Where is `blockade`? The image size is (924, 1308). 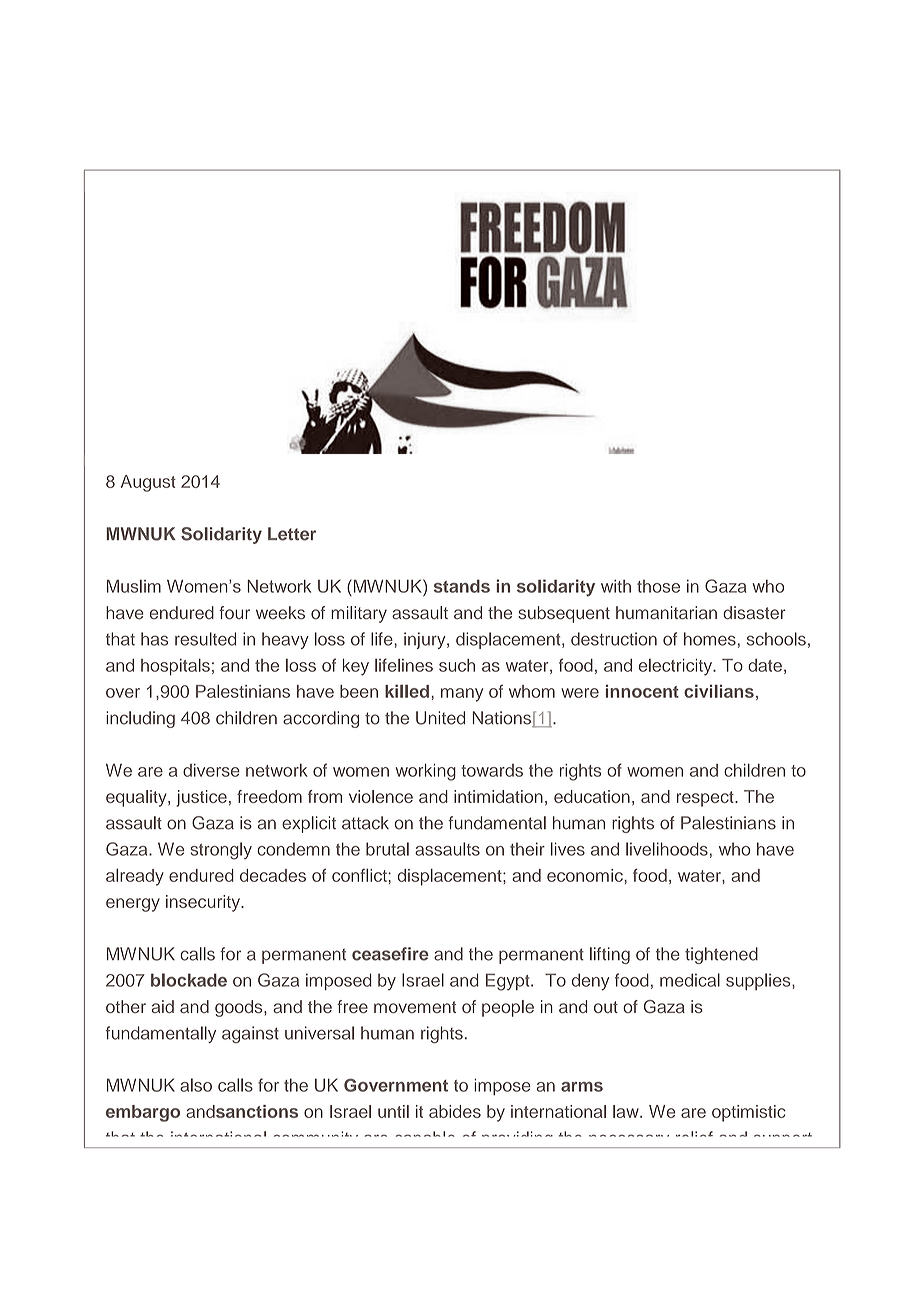 blockade is located at coordinates (189, 980).
